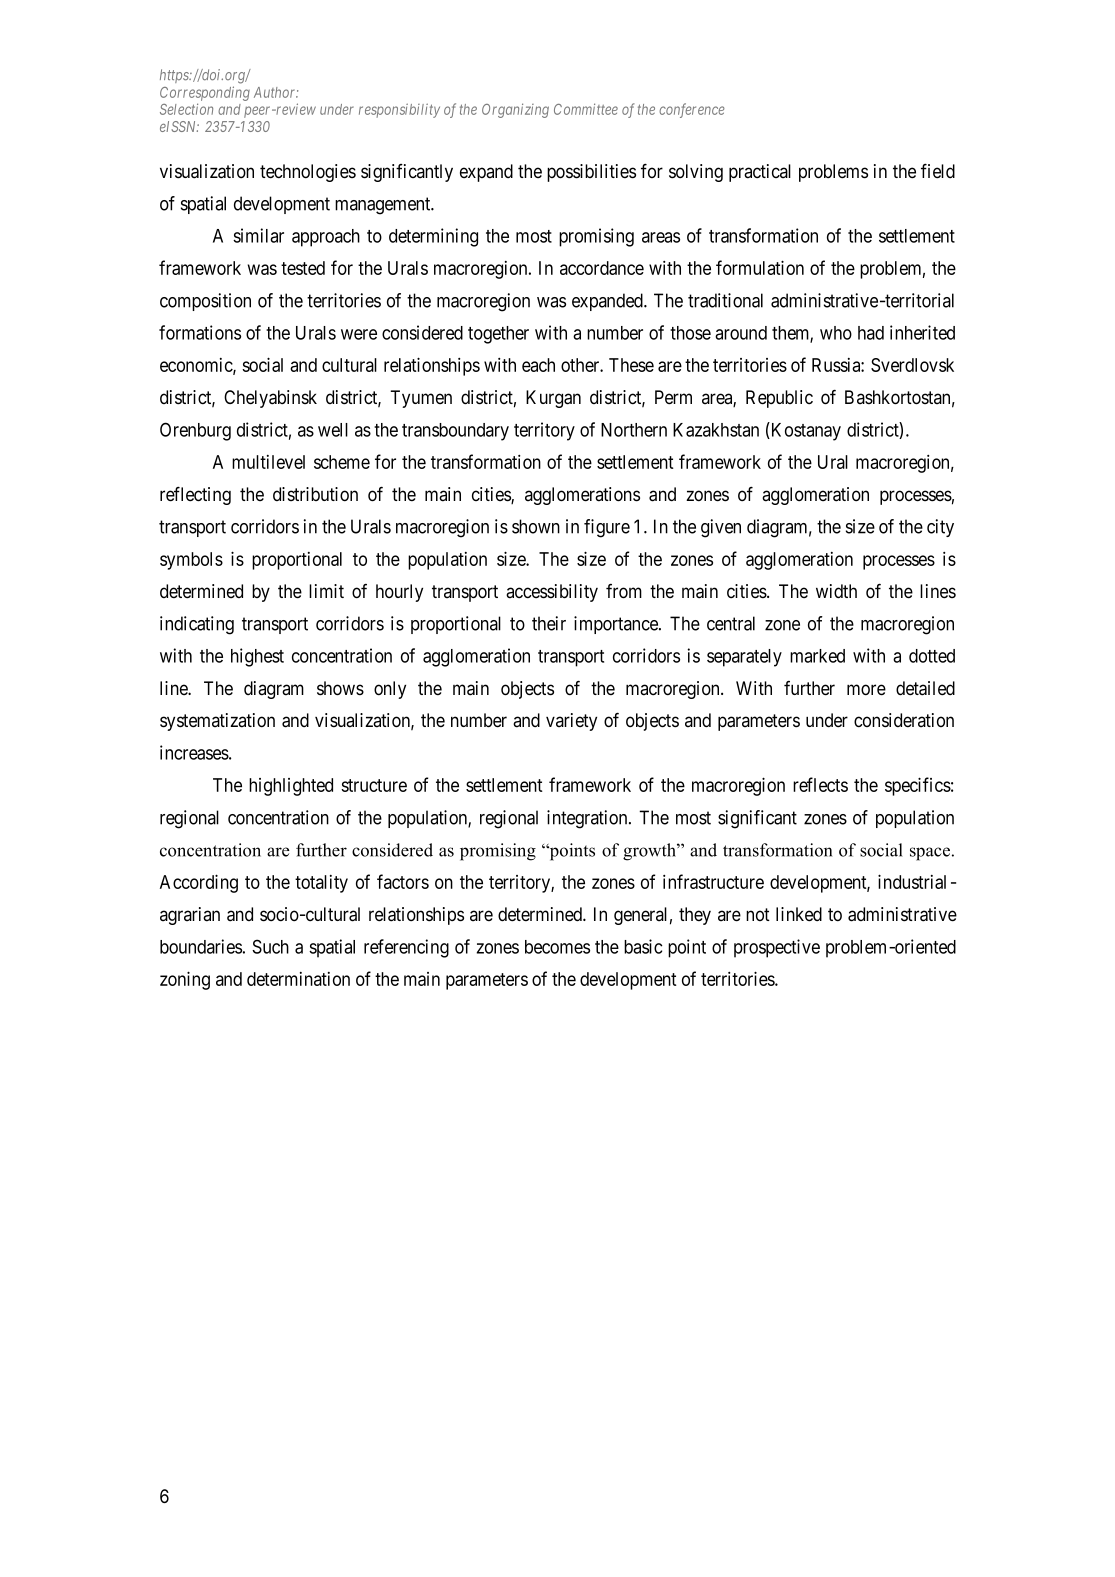  What do you see at coordinates (270, 946) in the screenshot?
I see `Such` at bounding box center [270, 946].
